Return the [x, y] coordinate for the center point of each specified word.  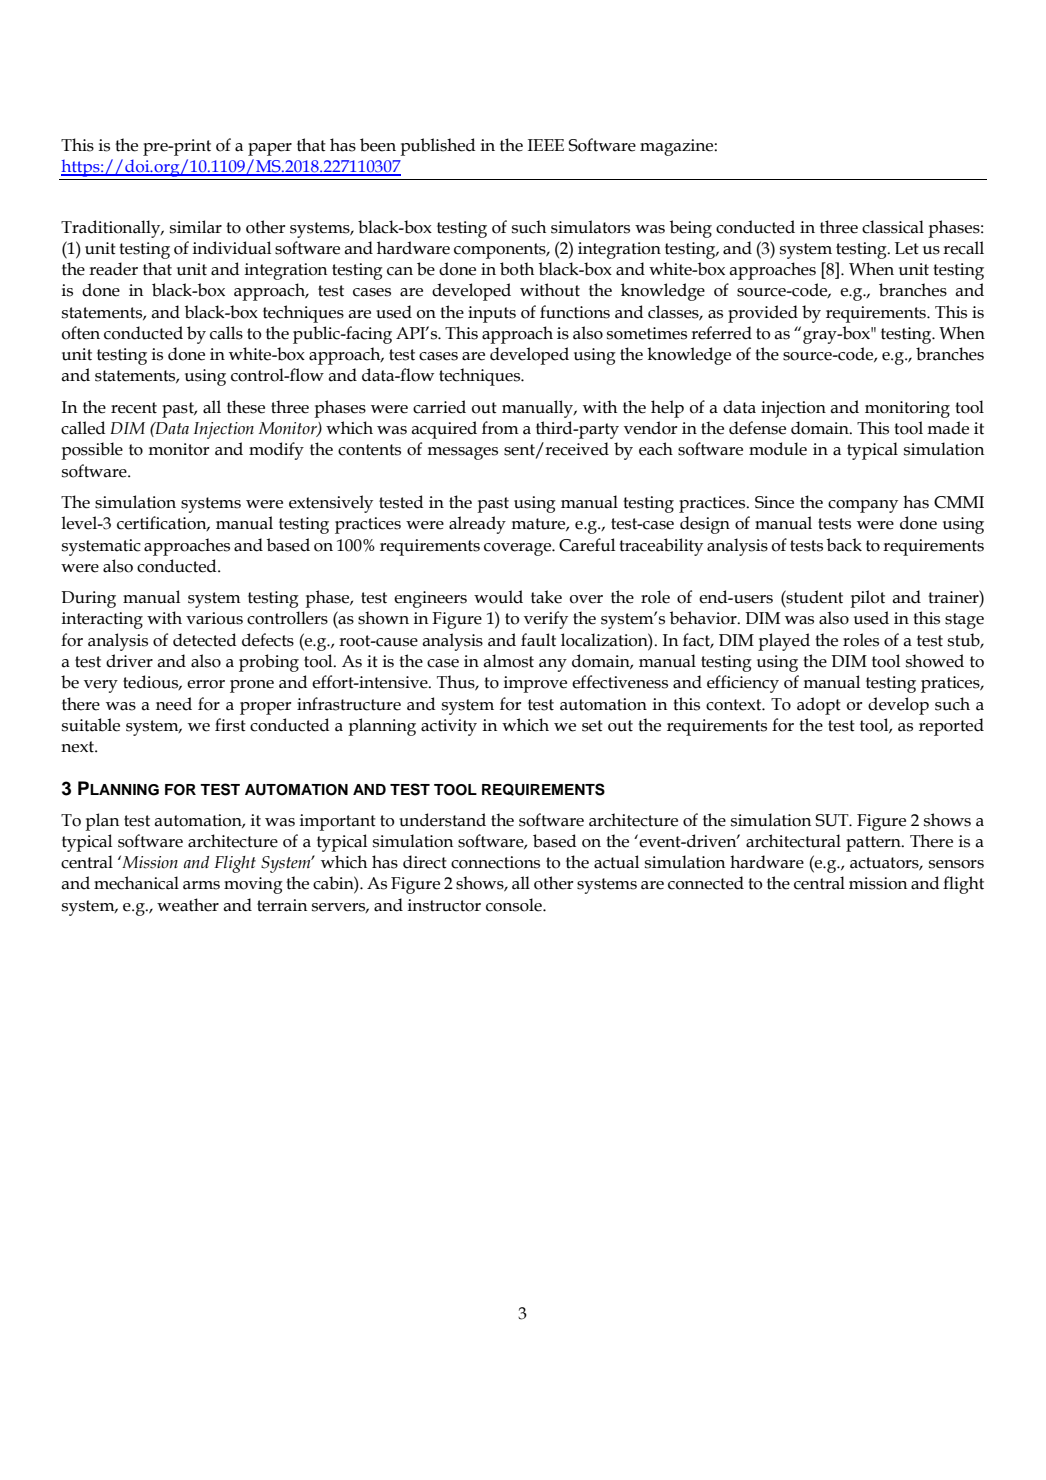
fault [538, 640]
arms [201, 885]
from [500, 428]
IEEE [546, 145]
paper [270, 149]
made [948, 428]
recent [134, 408]
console [515, 905]
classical [893, 227]
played [784, 642]
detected [204, 640]
